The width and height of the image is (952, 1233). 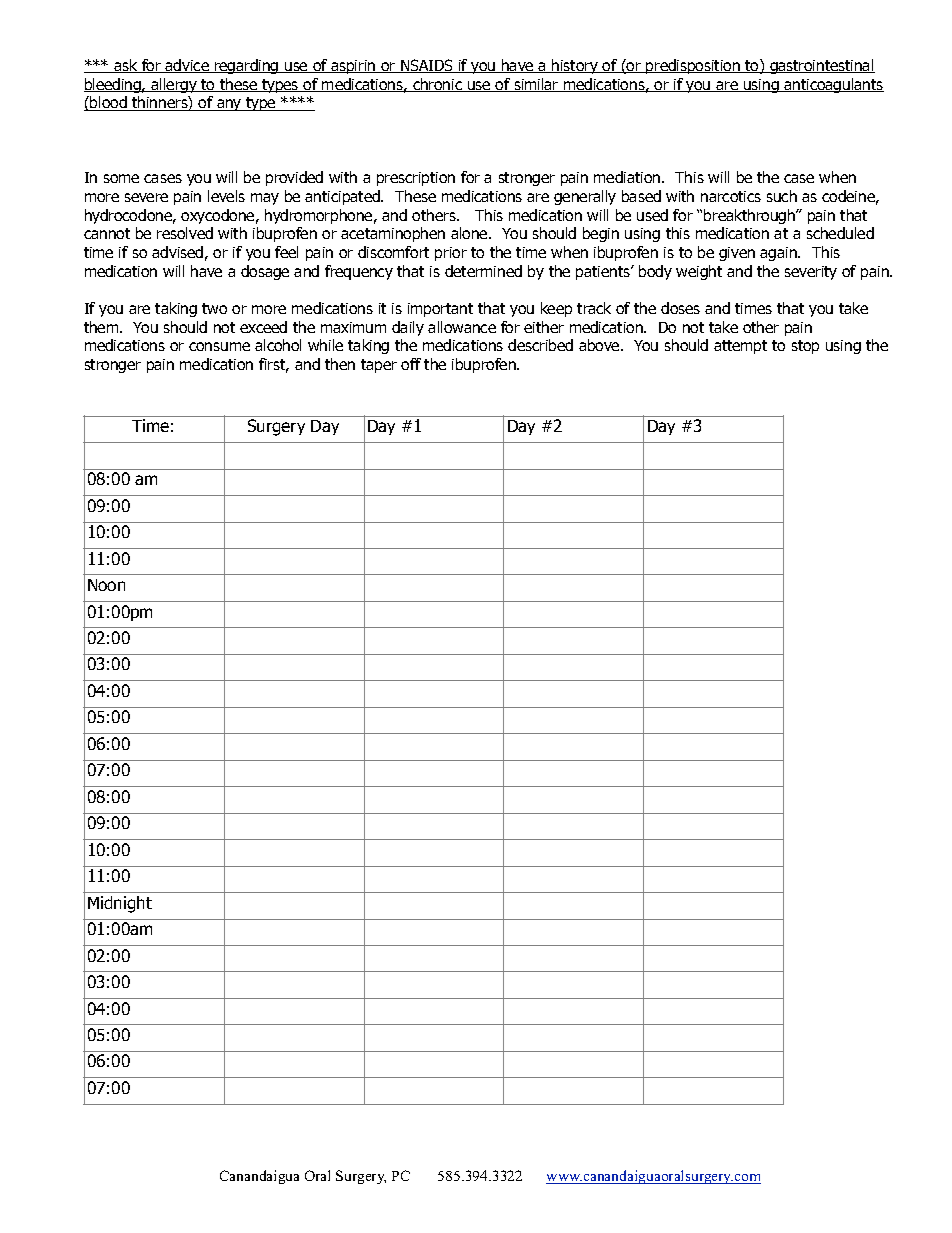 I want to click on determined, so click(x=483, y=271).
